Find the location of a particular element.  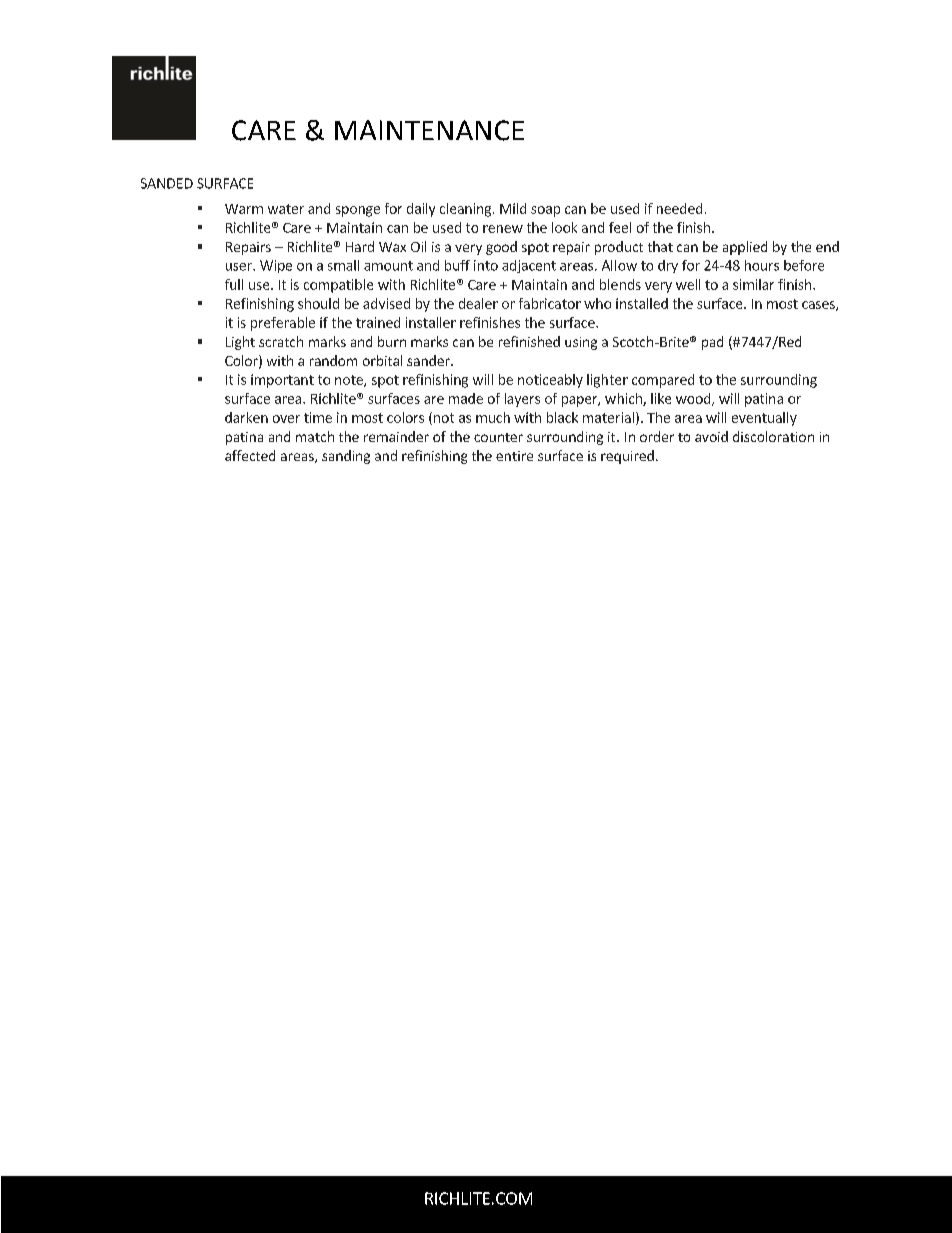

sander is located at coordinates (429, 360).
